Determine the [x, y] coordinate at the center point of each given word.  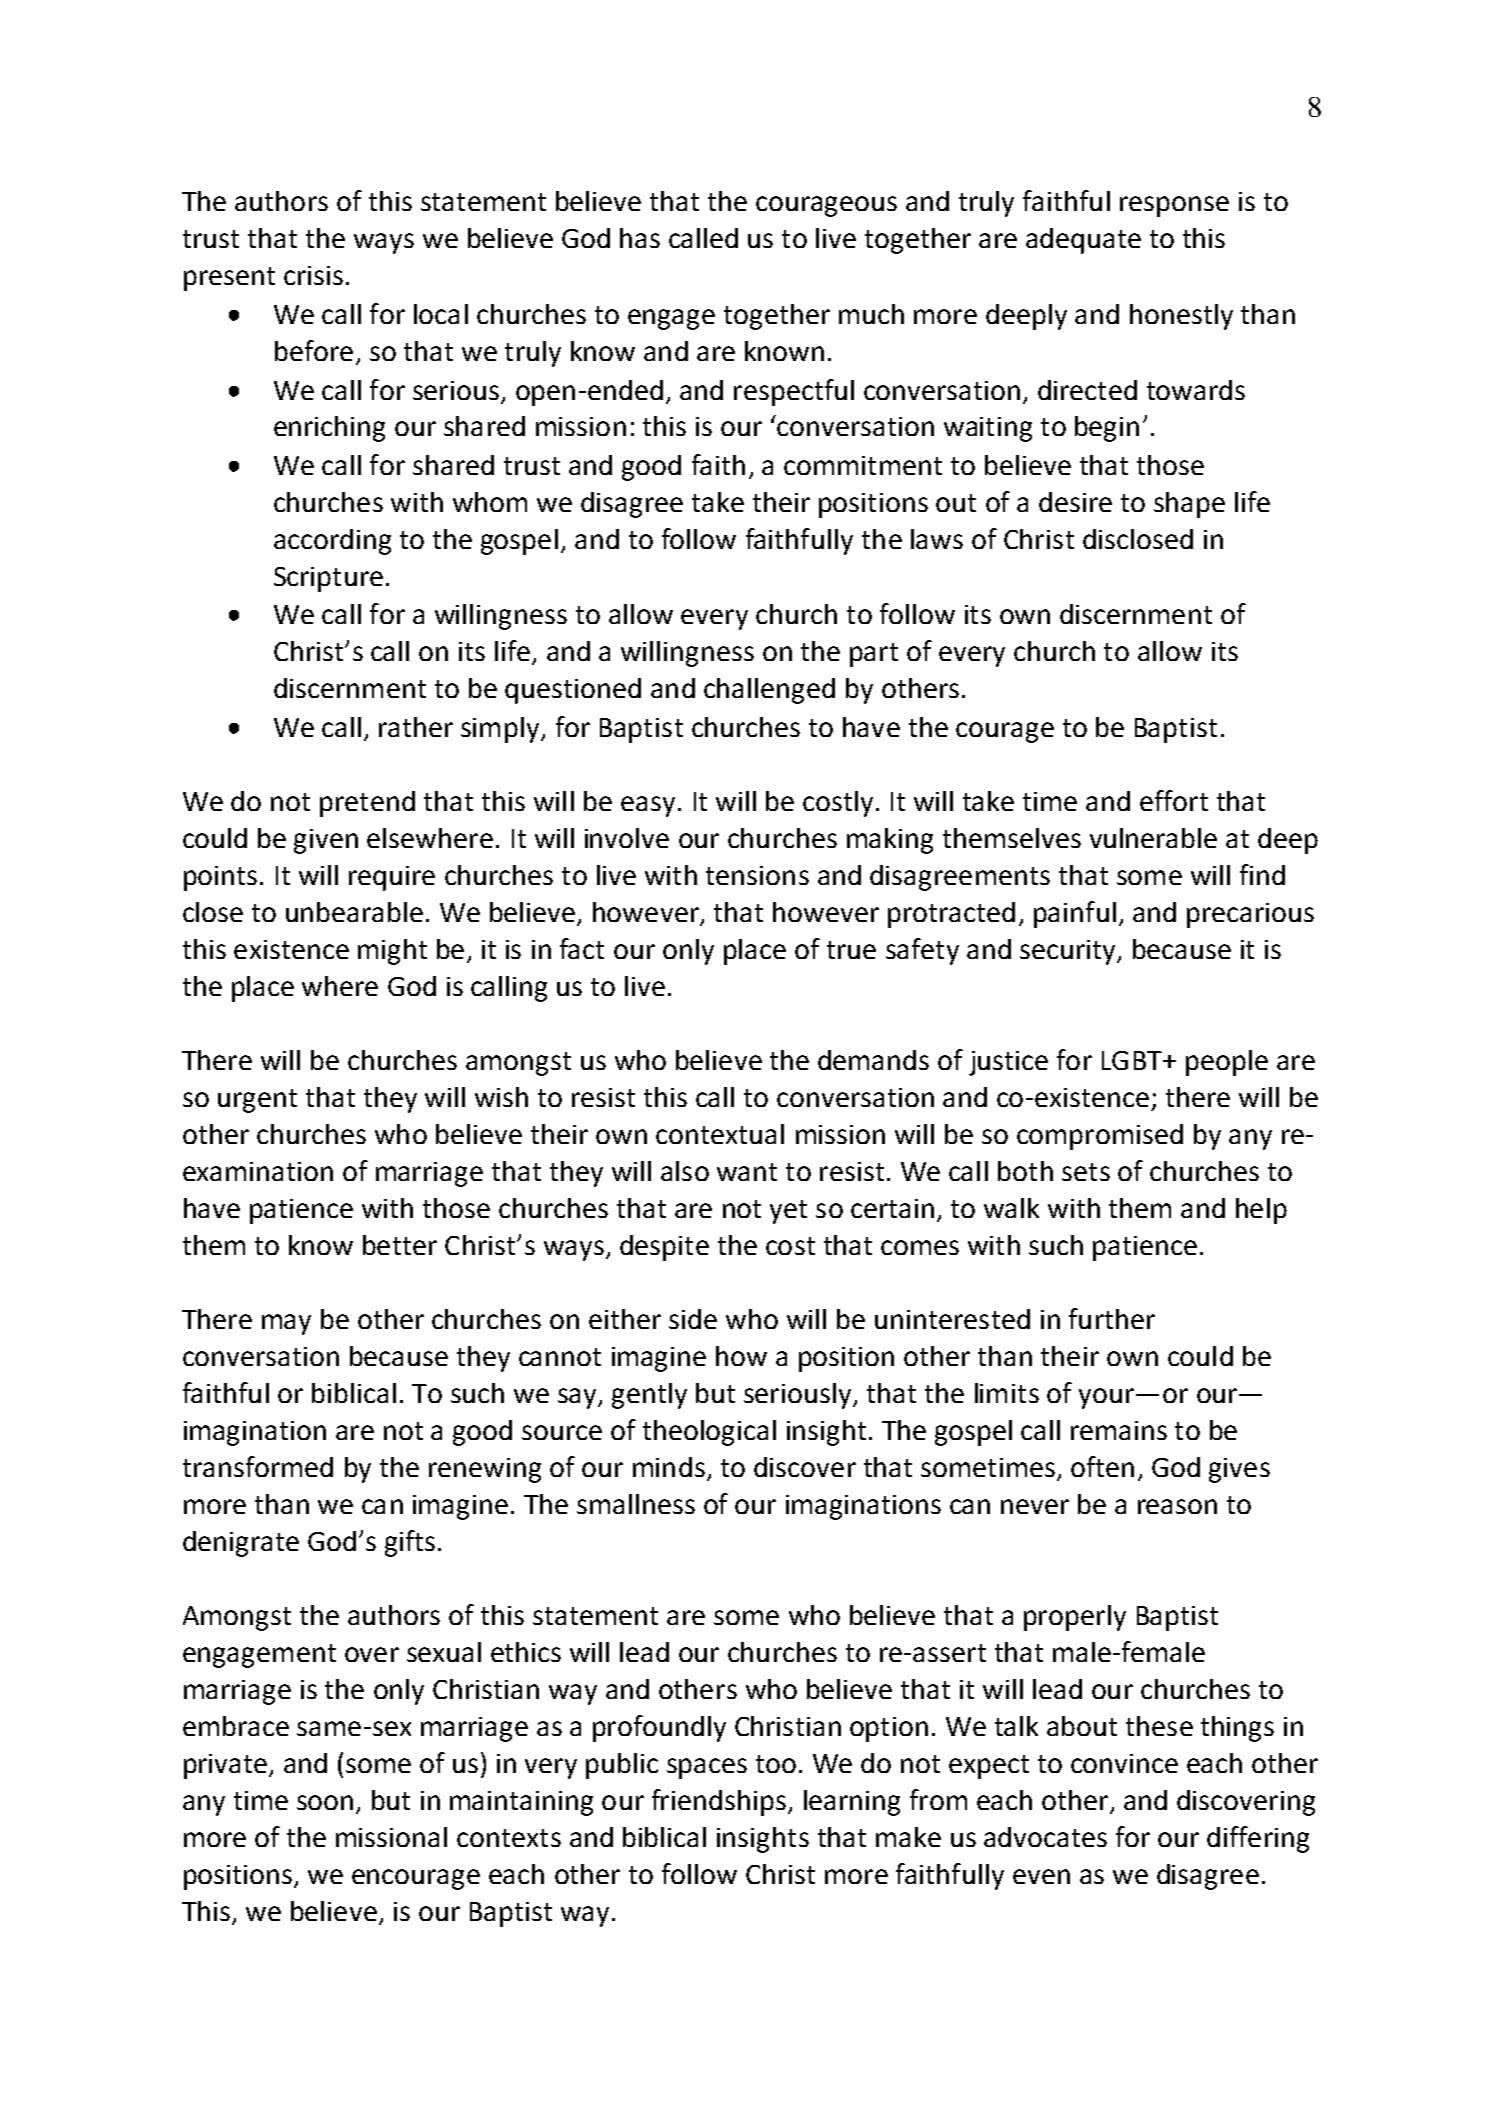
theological [709, 1433]
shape [1189, 505]
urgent [257, 1101]
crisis [313, 275]
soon [325, 1802]
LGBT [1133, 1060]
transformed [258, 1466]
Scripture [328, 579]
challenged [769, 691]
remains [1119, 1430]
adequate [1083, 241]
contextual [720, 1134]
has [640, 238]
